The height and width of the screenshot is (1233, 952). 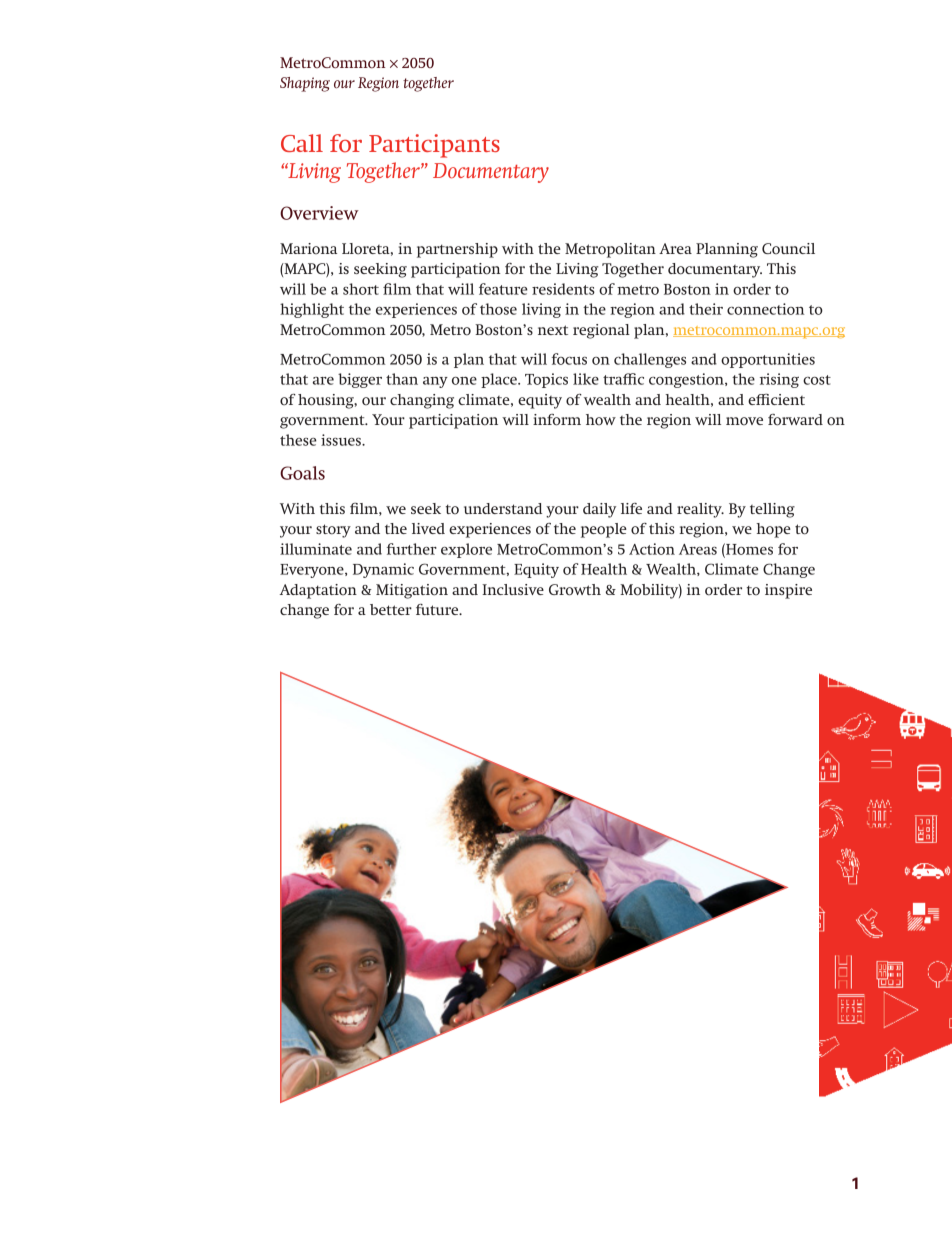 What do you see at coordinates (788, 248) in the screenshot?
I see `Council` at bounding box center [788, 248].
